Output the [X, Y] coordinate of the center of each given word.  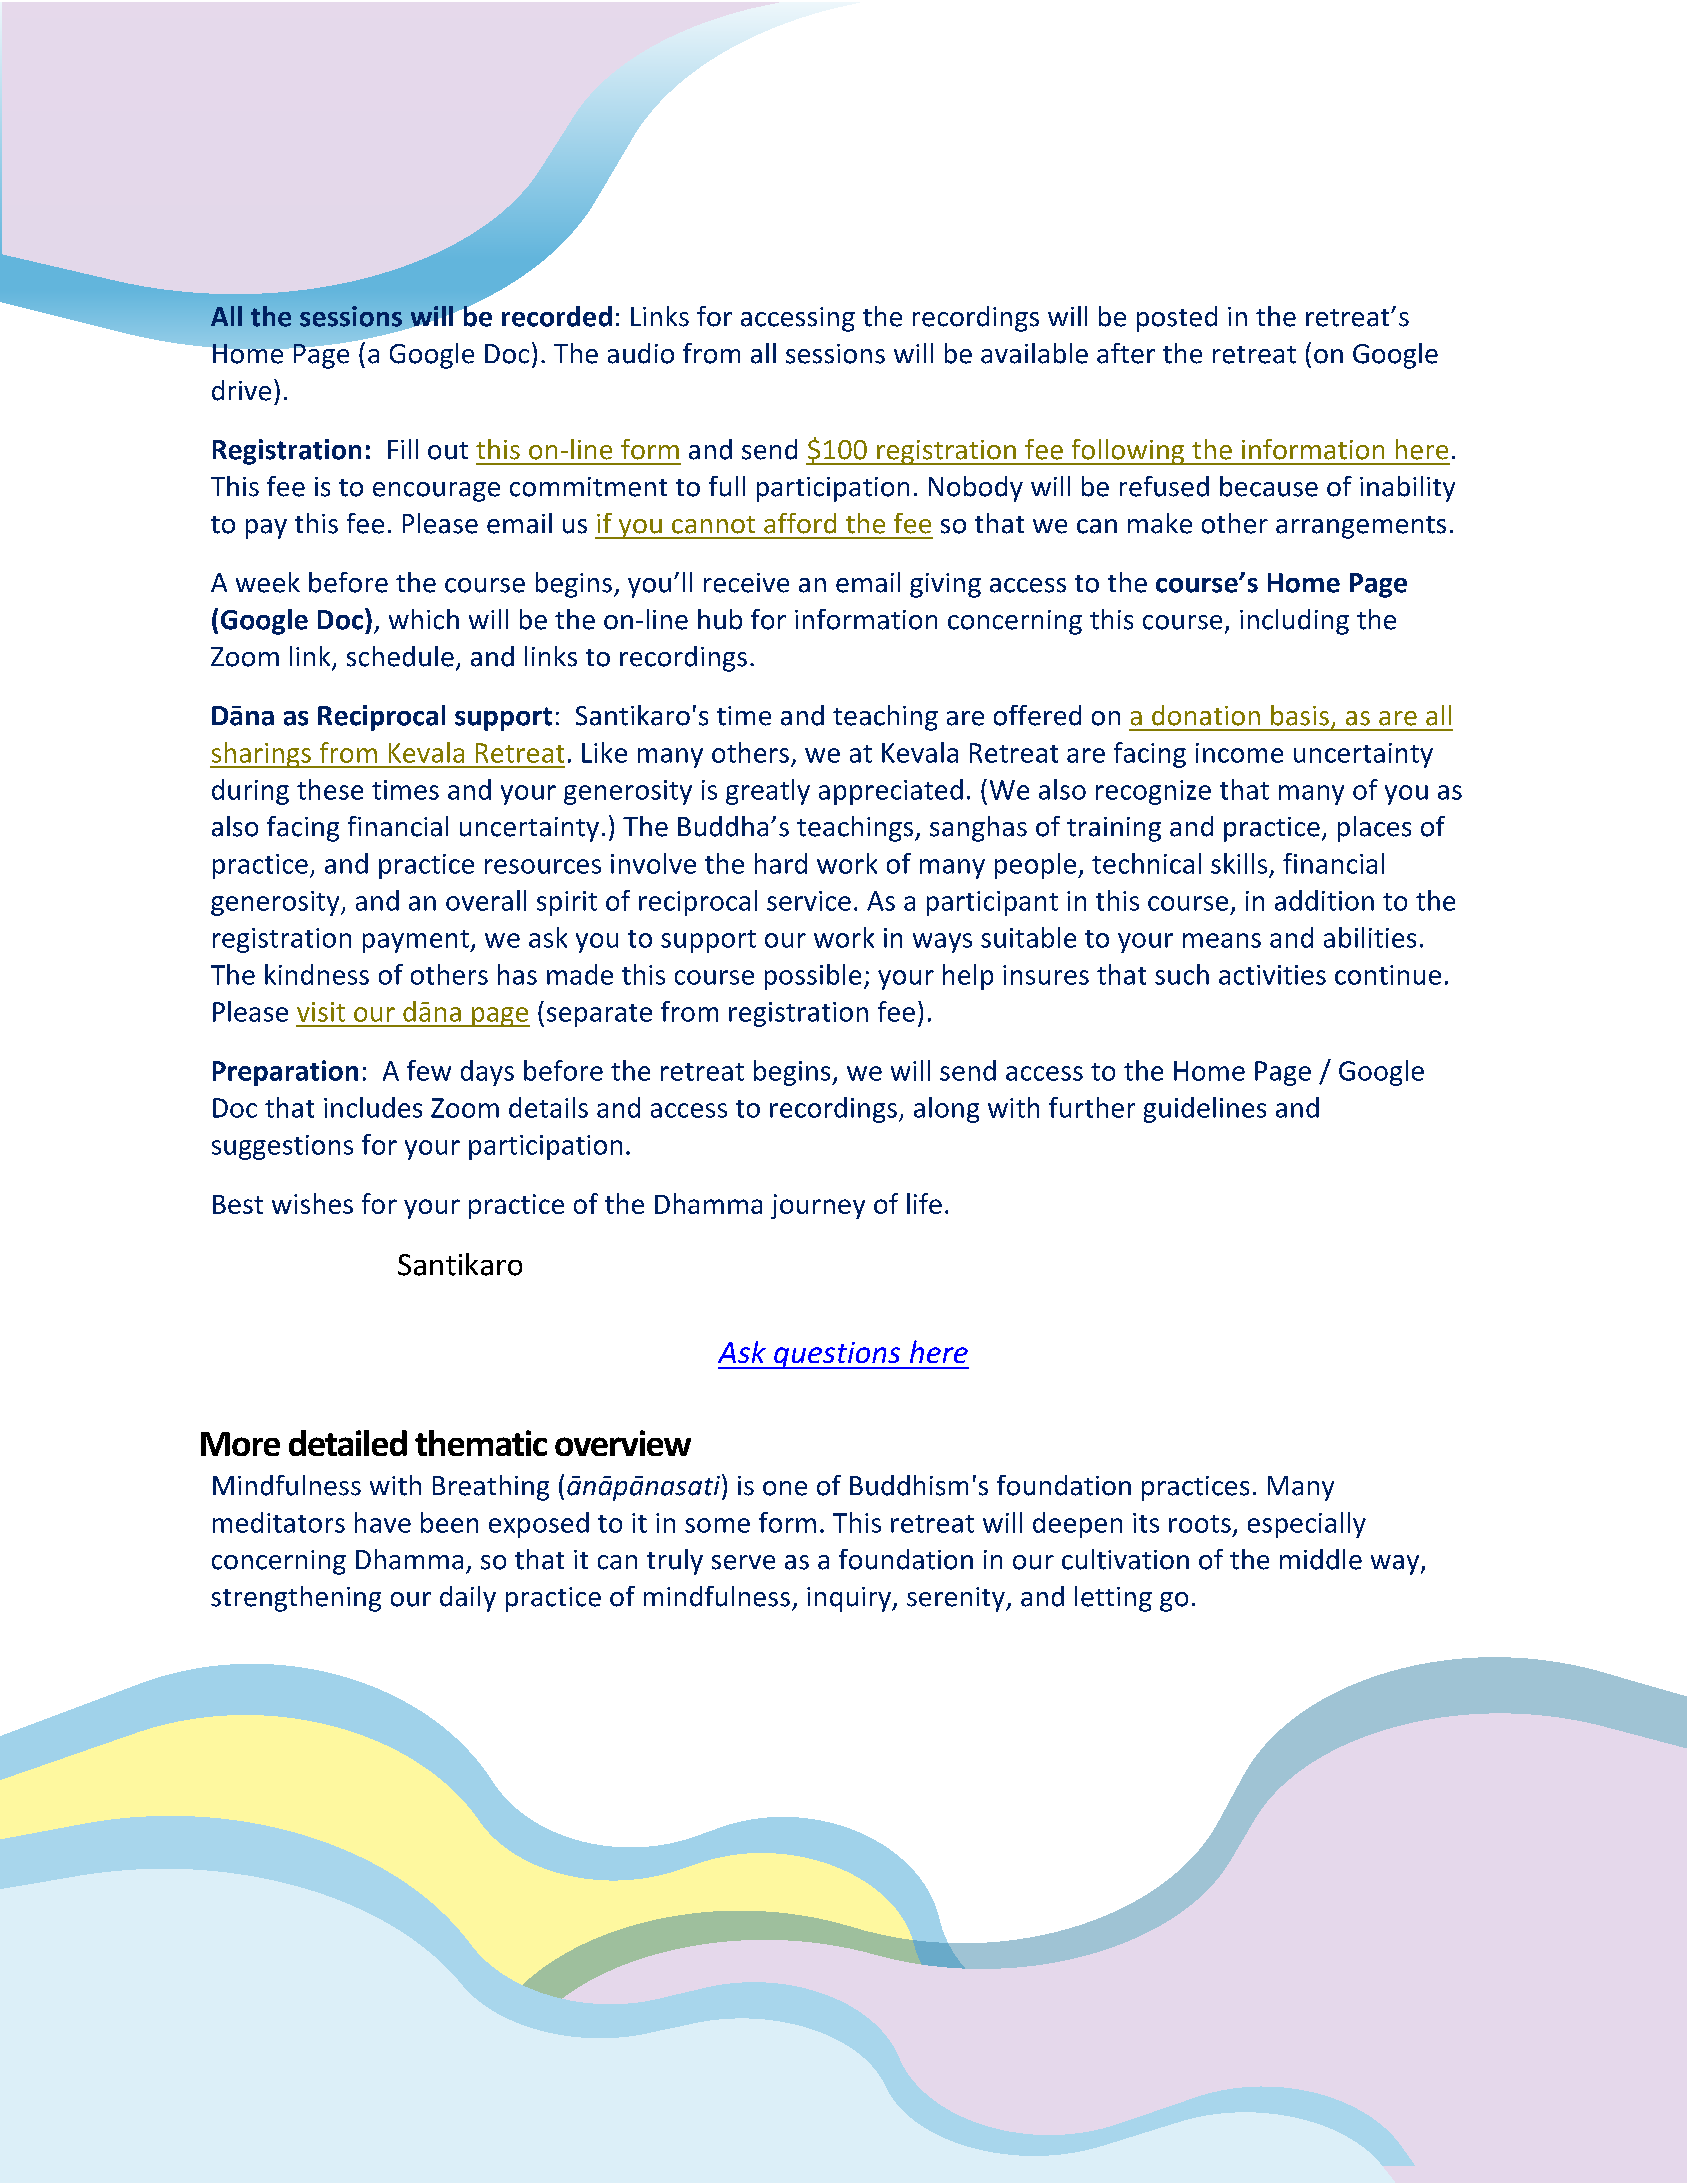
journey [818, 1206]
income [1239, 753]
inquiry [850, 1599]
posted [1177, 319]
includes [373, 1107]
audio [641, 353]
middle [1321, 1559]
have [383, 1522]
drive [241, 390]
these [330, 789]
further [1092, 1107]
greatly [768, 792]
